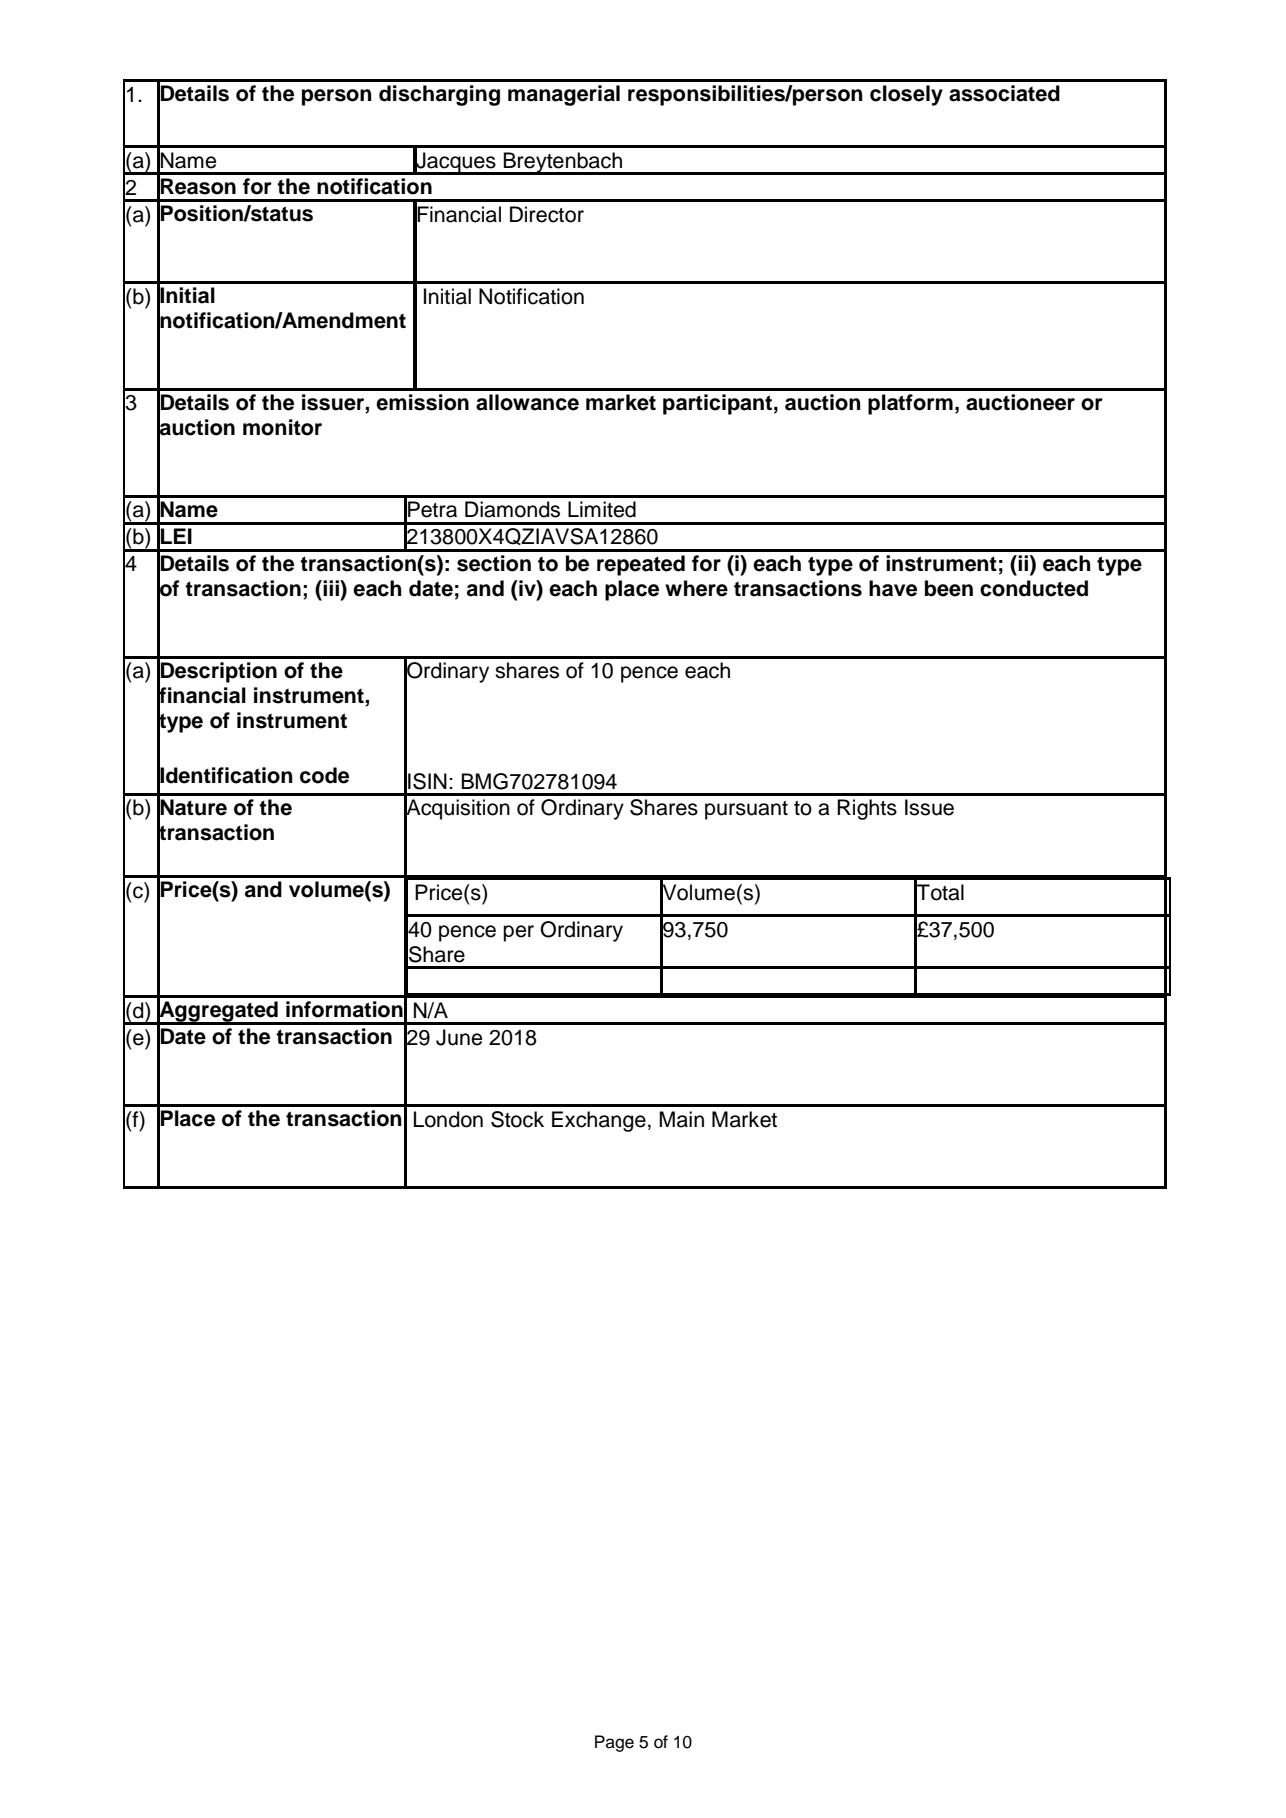  I want to click on discharging, so click(439, 95).
